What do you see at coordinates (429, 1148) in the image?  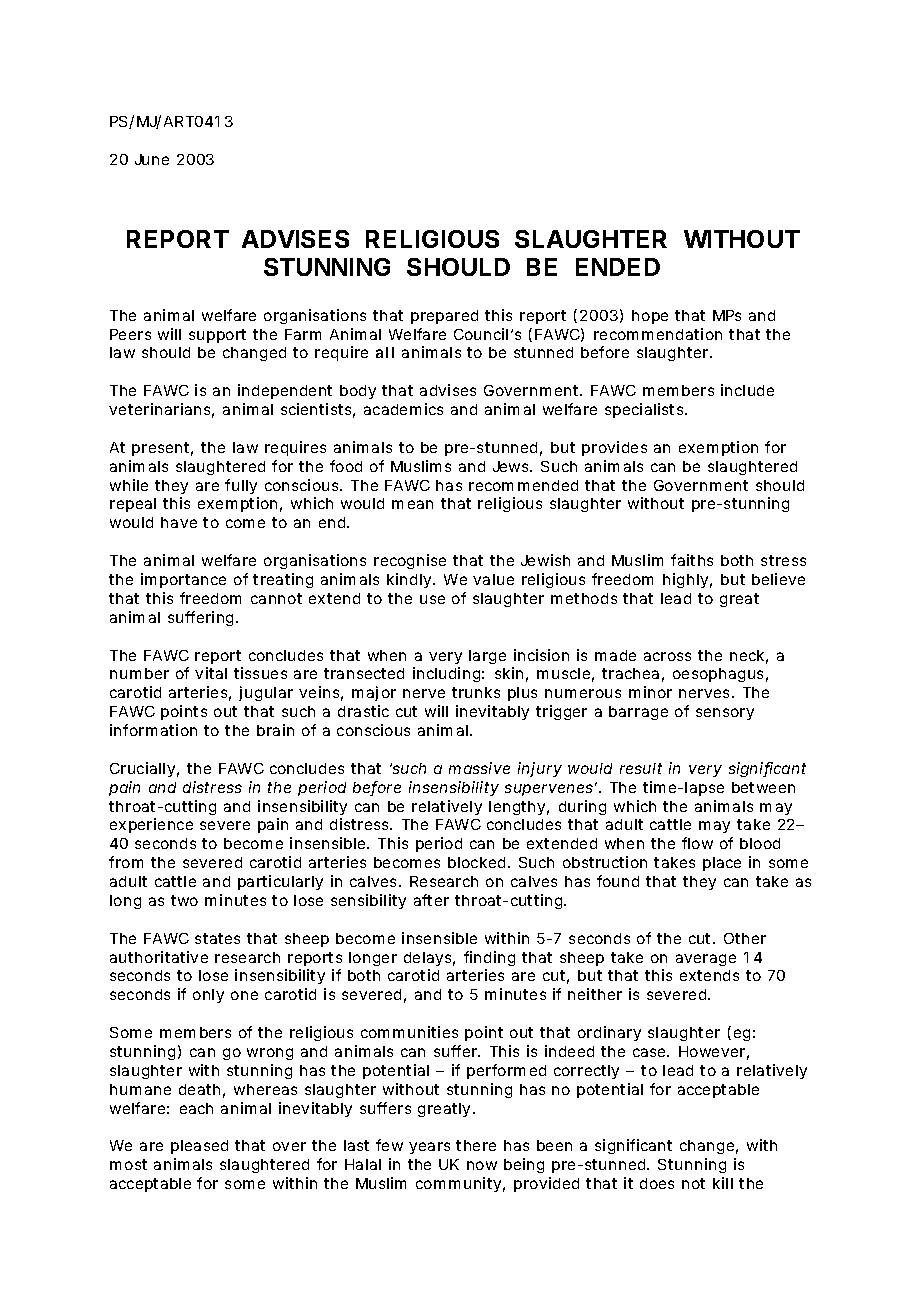 I see `years` at bounding box center [429, 1148].
